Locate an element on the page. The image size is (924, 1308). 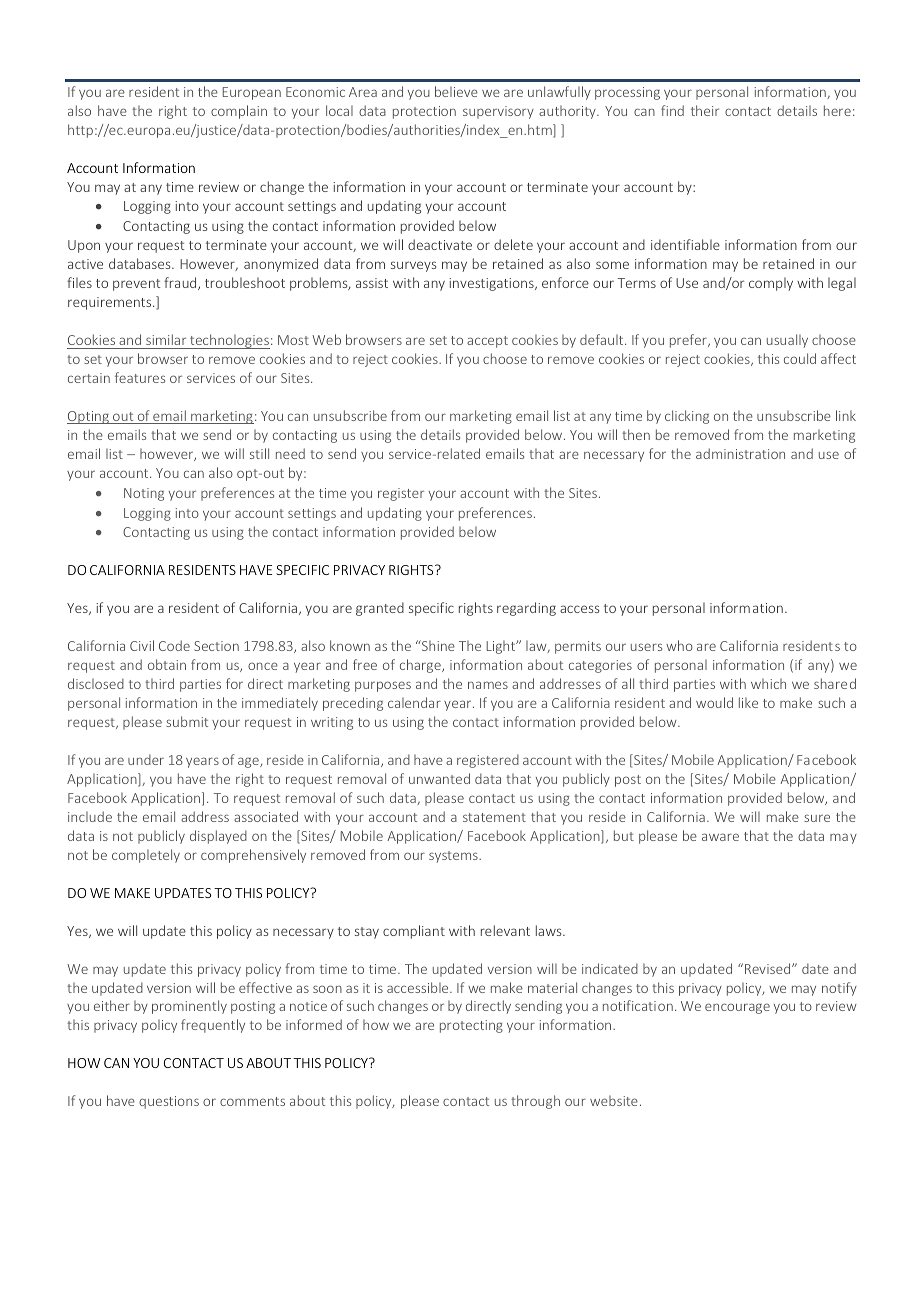
Noting is located at coordinates (144, 494).
